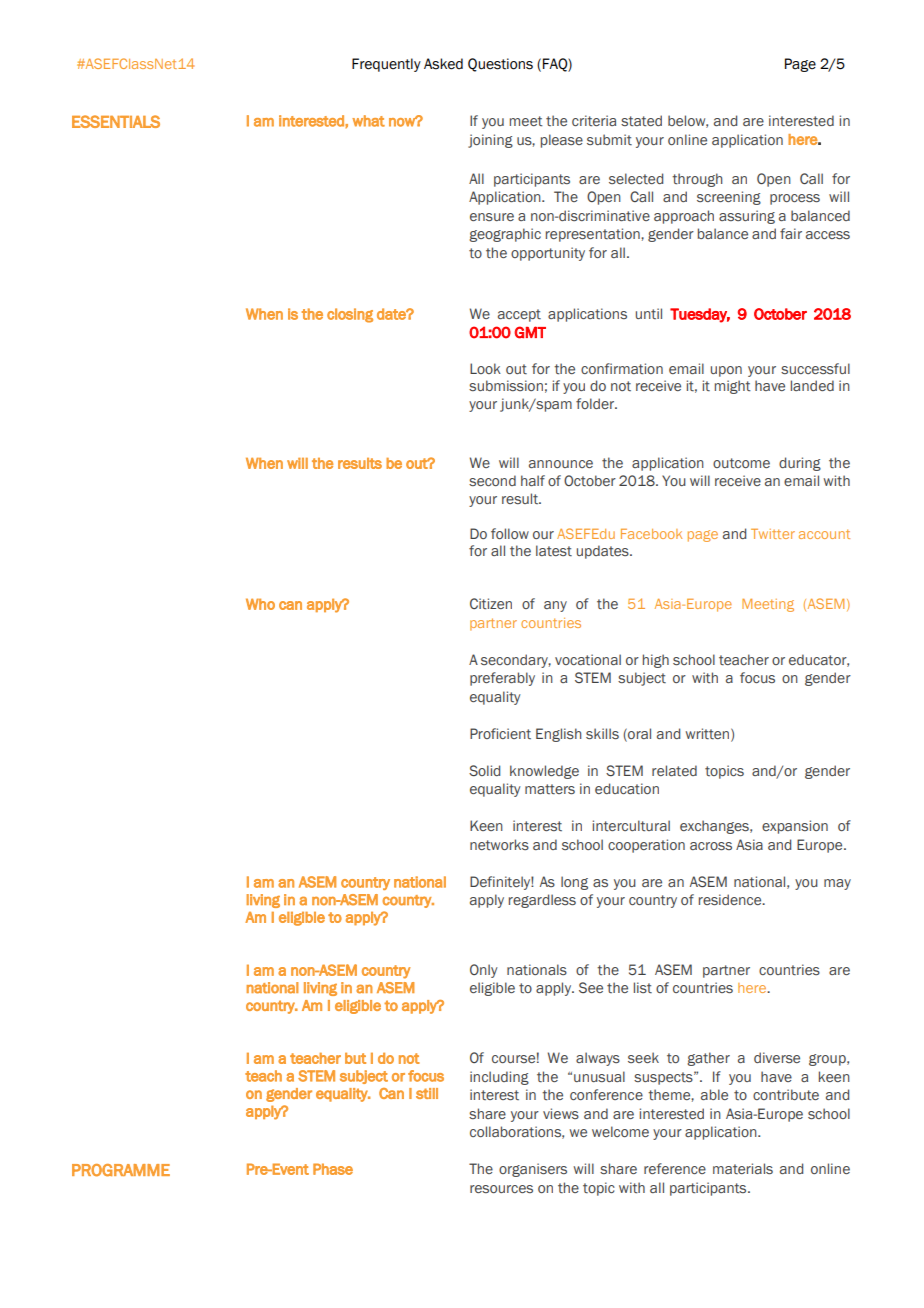 The width and height of the screenshot is (924, 1308). Describe the element at coordinates (741, 463) in the screenshot. I see `outcome` at that location.
